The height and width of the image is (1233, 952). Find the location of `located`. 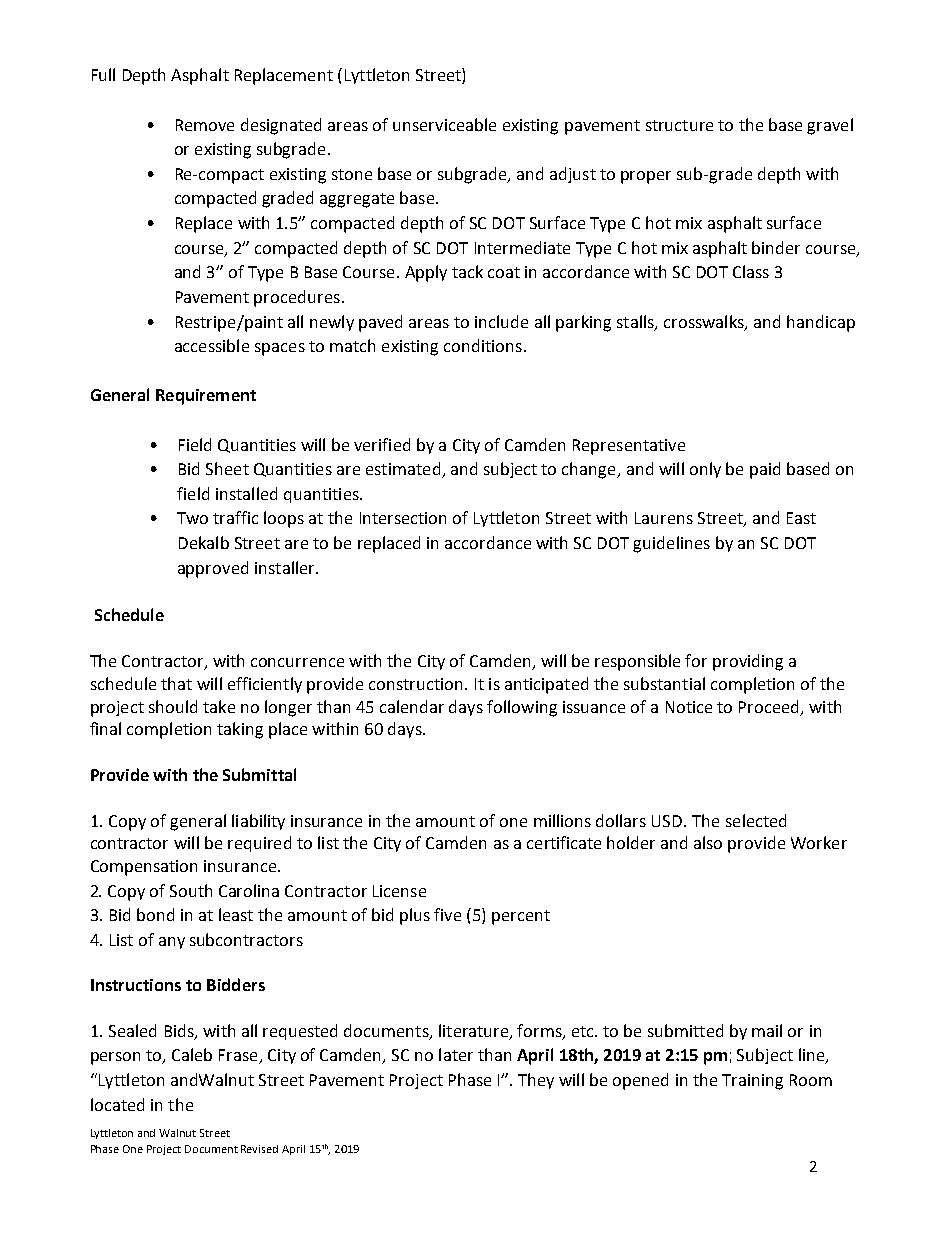

located is located at coordinates (117, 1104).
